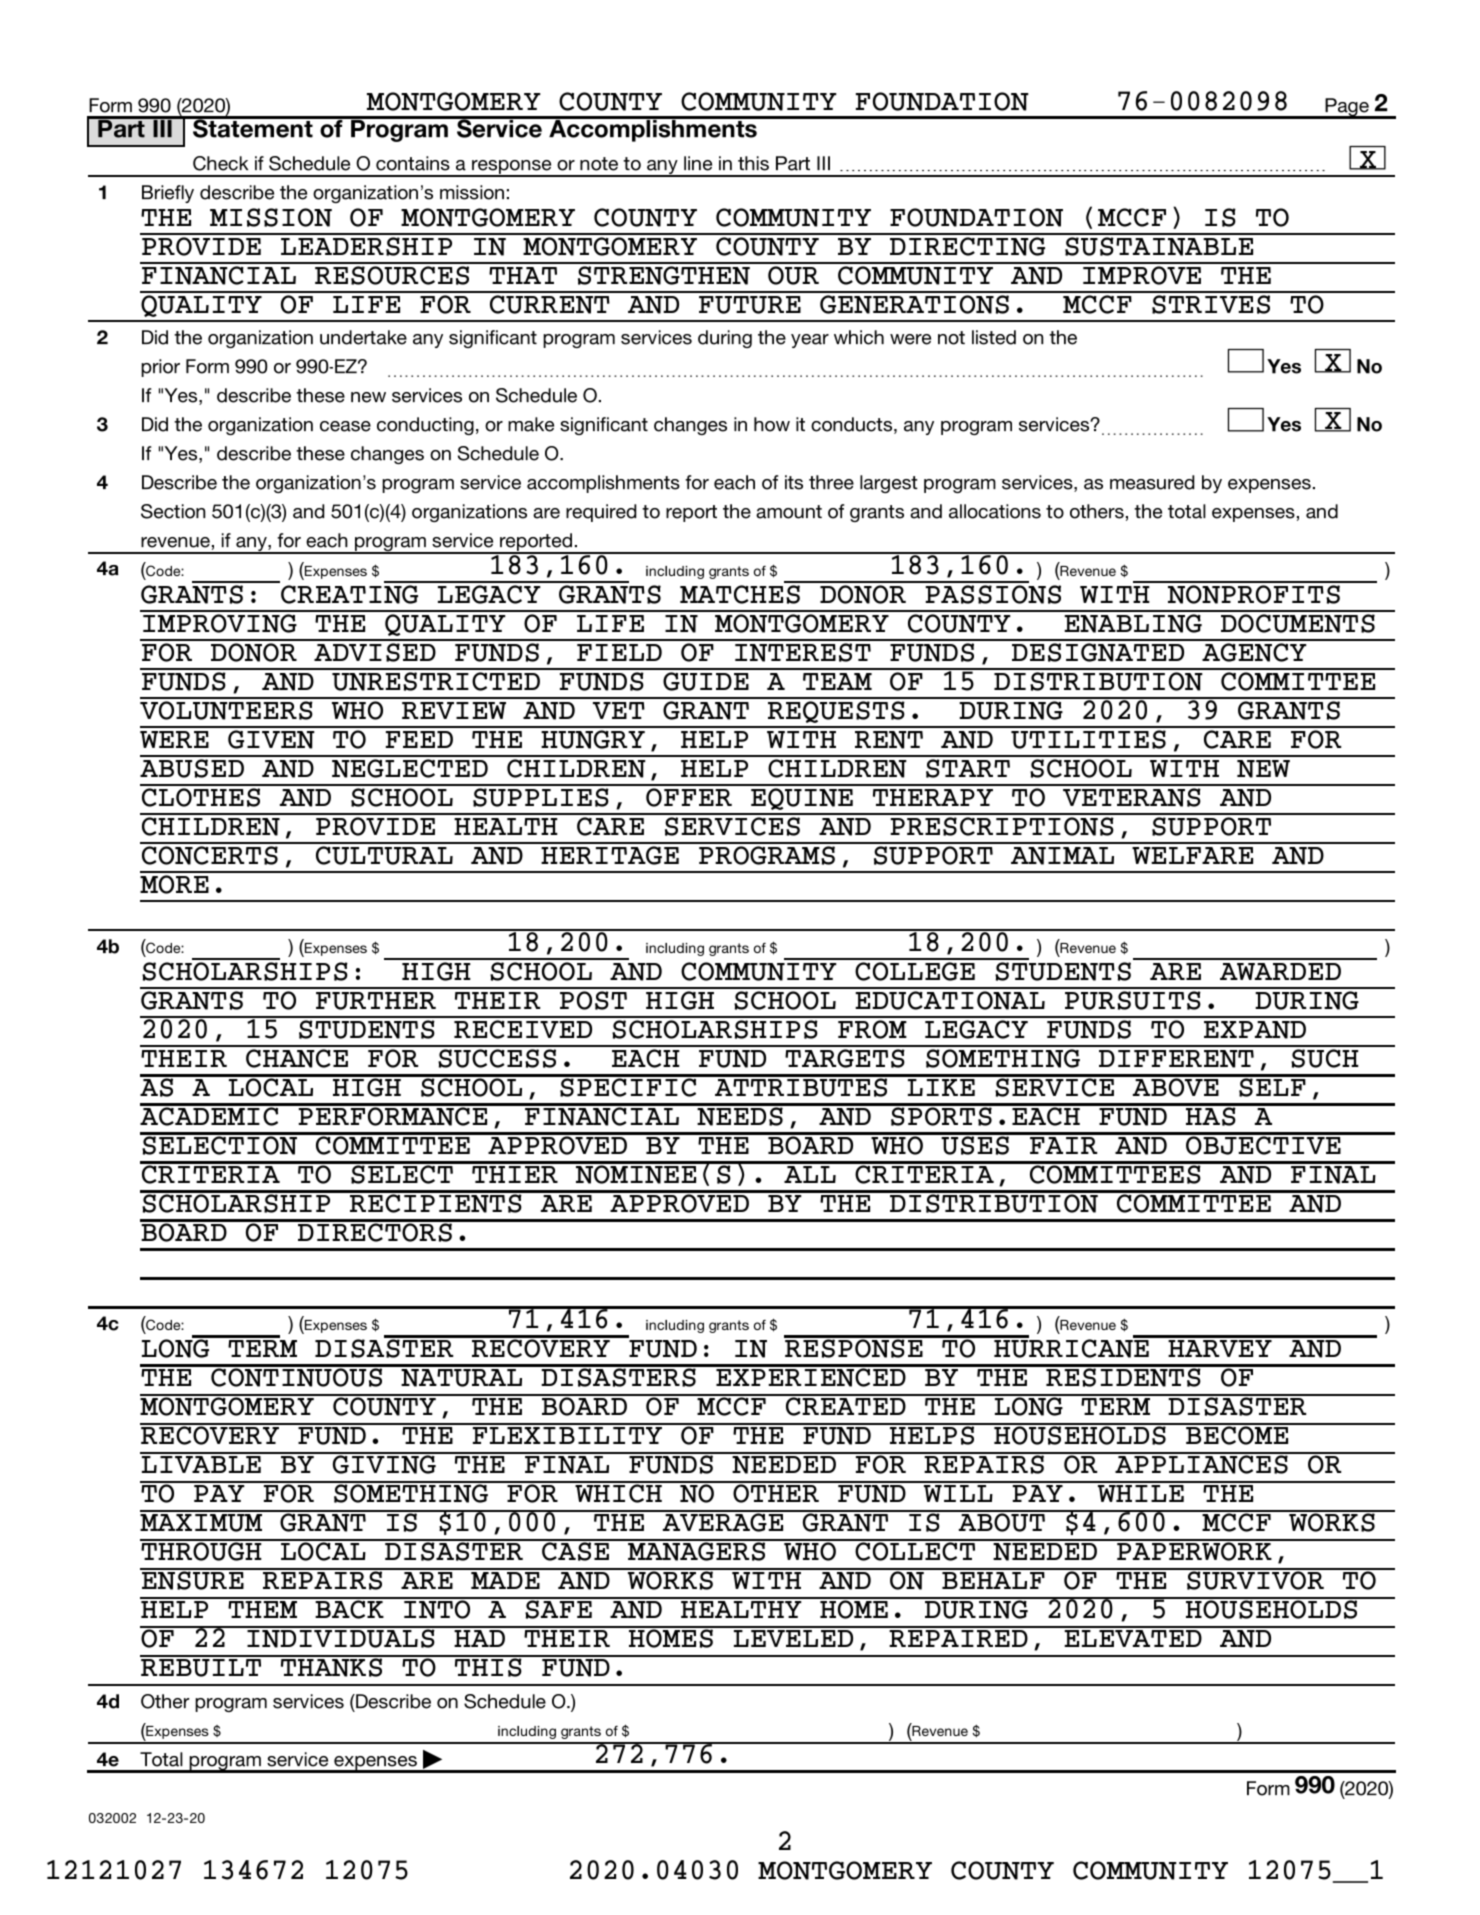 This screenshot has width=1480, height=1915. Describe the element at coordinates (1071, 1348) in the screenshot. I see `HURRICANE` at that location.
